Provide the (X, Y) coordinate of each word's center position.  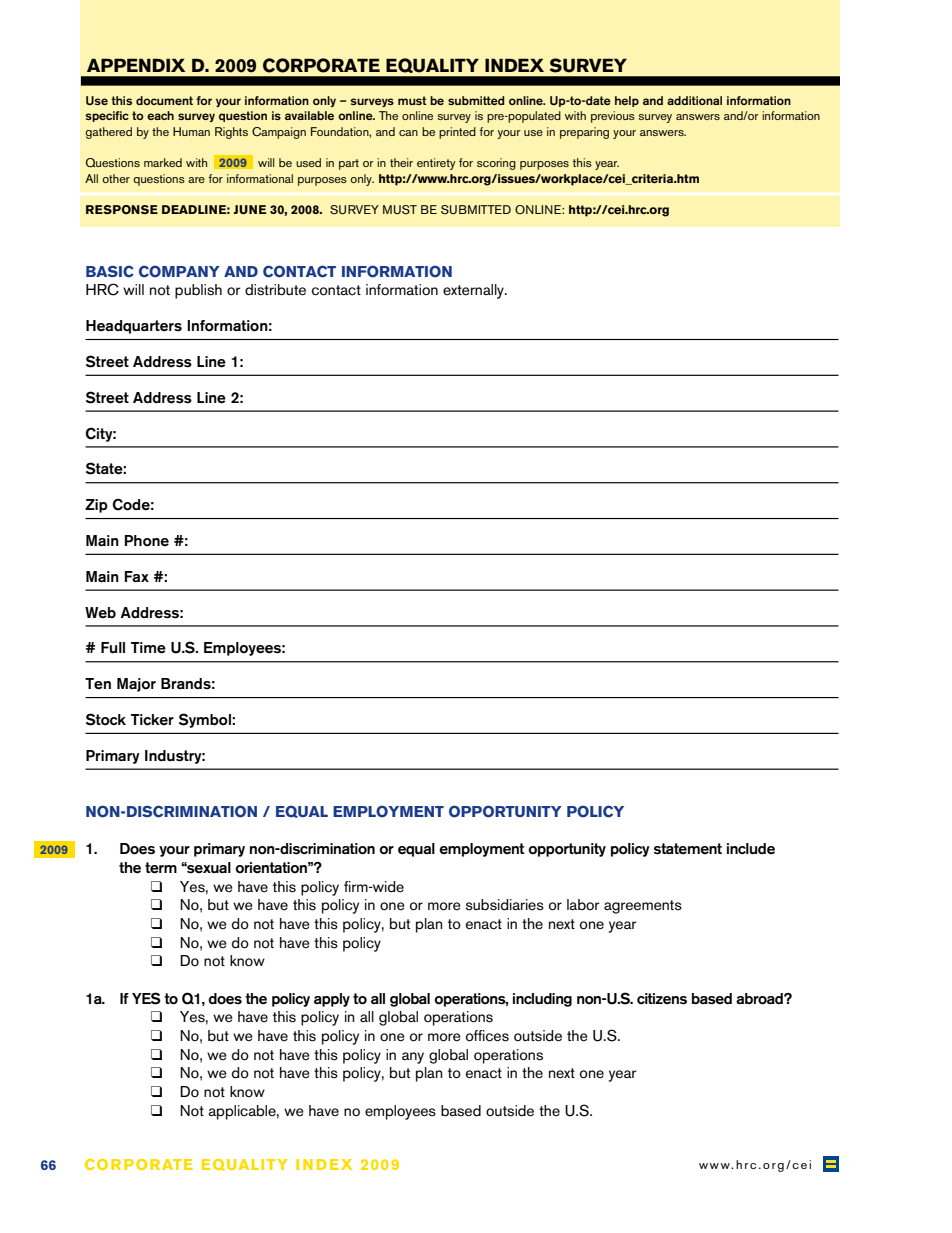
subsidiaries (505, 905)
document (164, 100)
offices (487, 1036)
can (408, 133)
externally (474, 291)
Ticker (152, 720)
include (751, 849)
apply (332, 1000)
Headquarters (134, 327)
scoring (496, 164)
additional (694, 100)
